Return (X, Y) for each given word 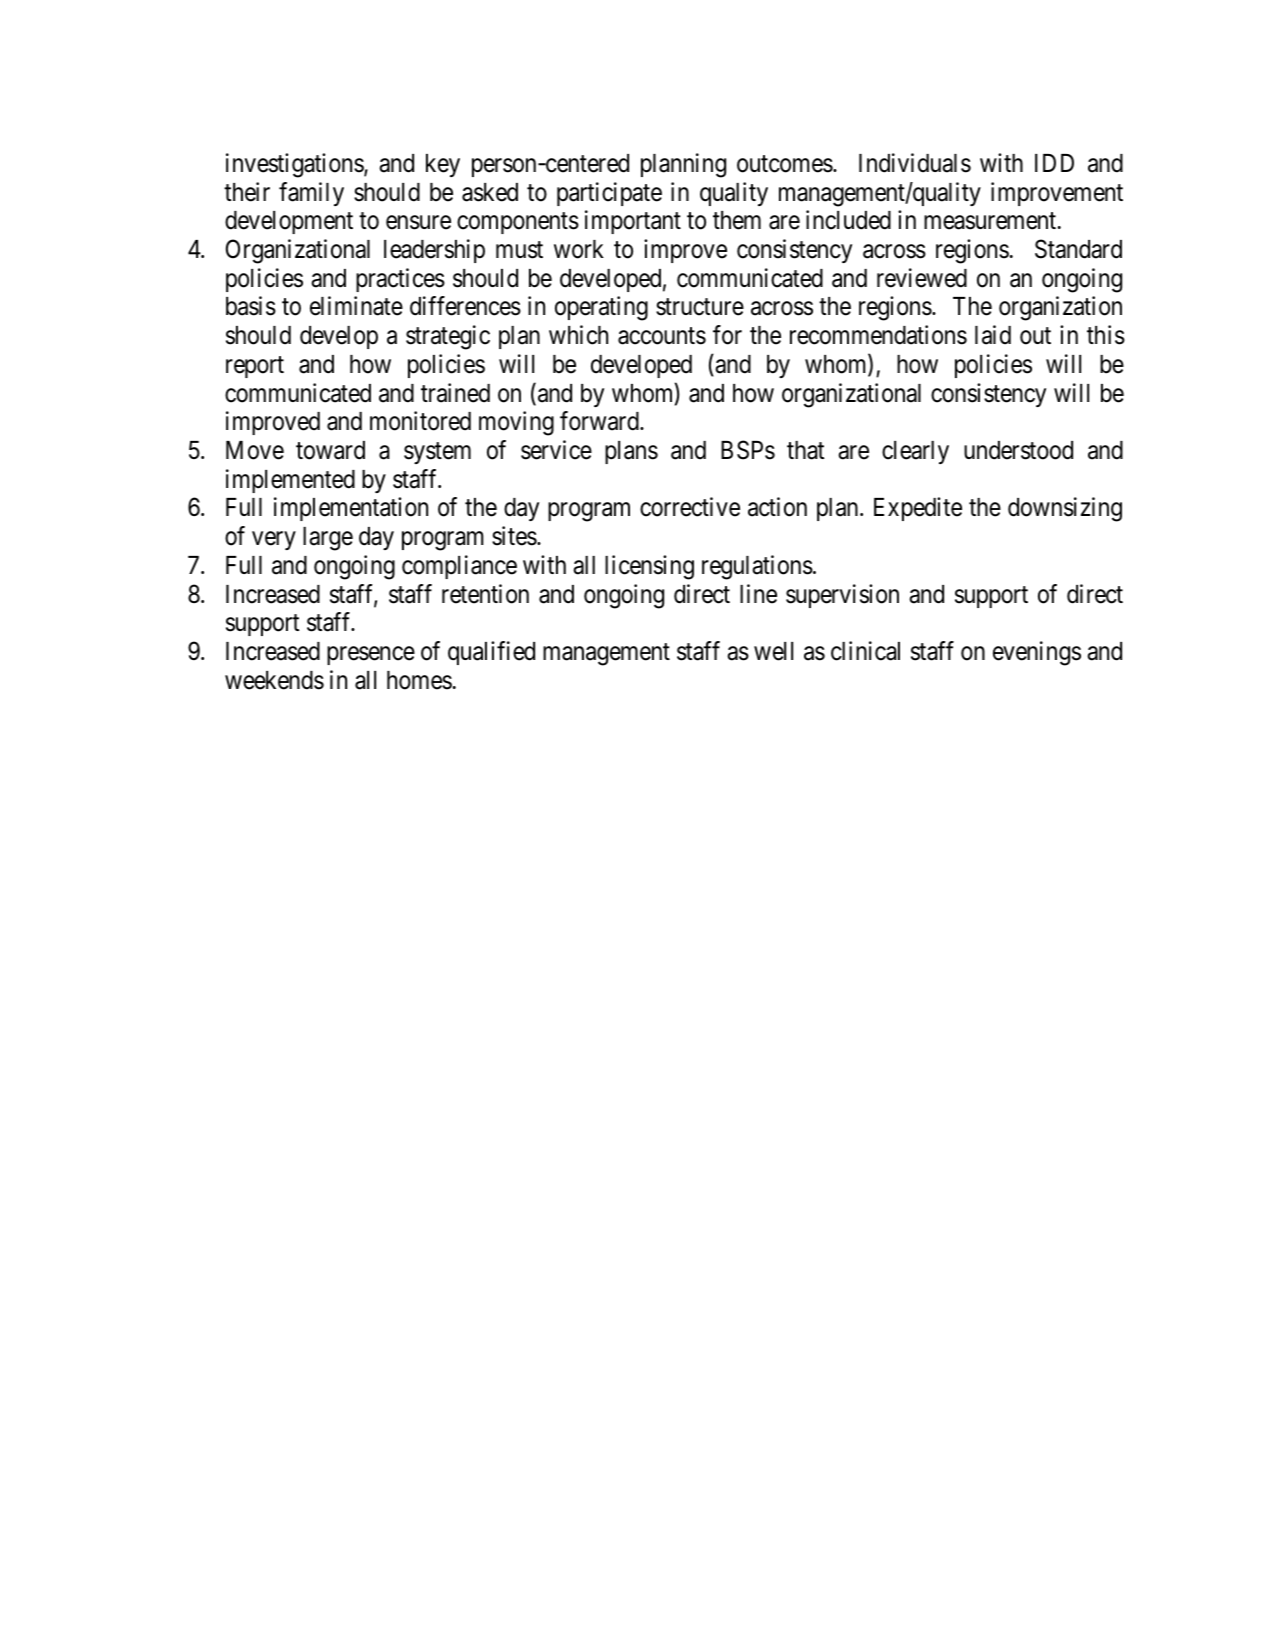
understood (1018, 450)
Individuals (915, 163)
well (773, 651)
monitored (420, 421)
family (311, 194)
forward (600, 421)
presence (371, 655)
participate (609, 194)
